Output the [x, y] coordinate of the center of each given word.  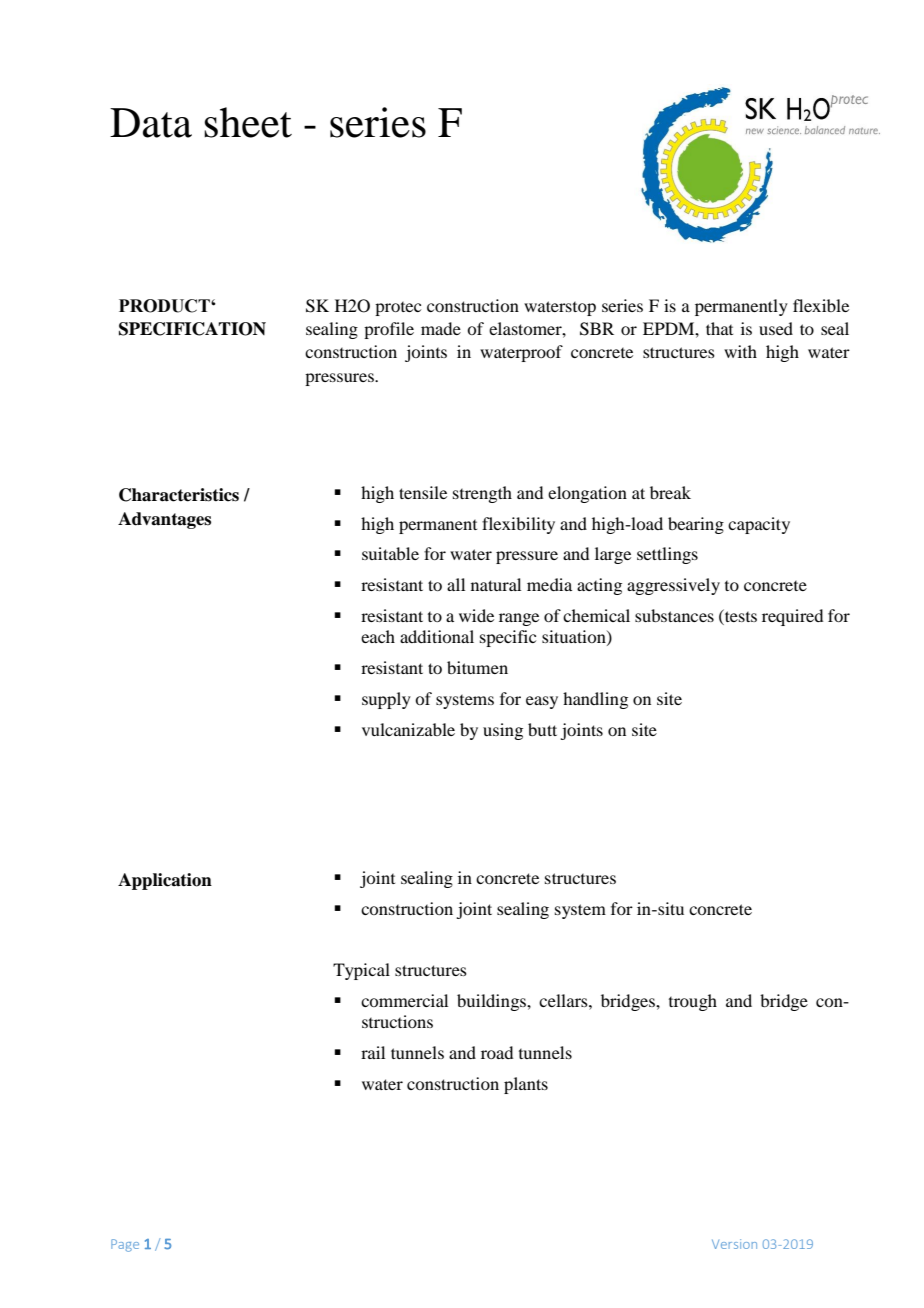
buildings [492, 1002]
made [441, 328]
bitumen [477, 667]
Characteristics [179, 495]
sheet [248, 122]
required [792, 617]
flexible [821, 305]
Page [125, 1245]
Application [165, 881]
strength [482, 494]
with [740, 351]
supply [386, 700]
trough [693, 1002]
